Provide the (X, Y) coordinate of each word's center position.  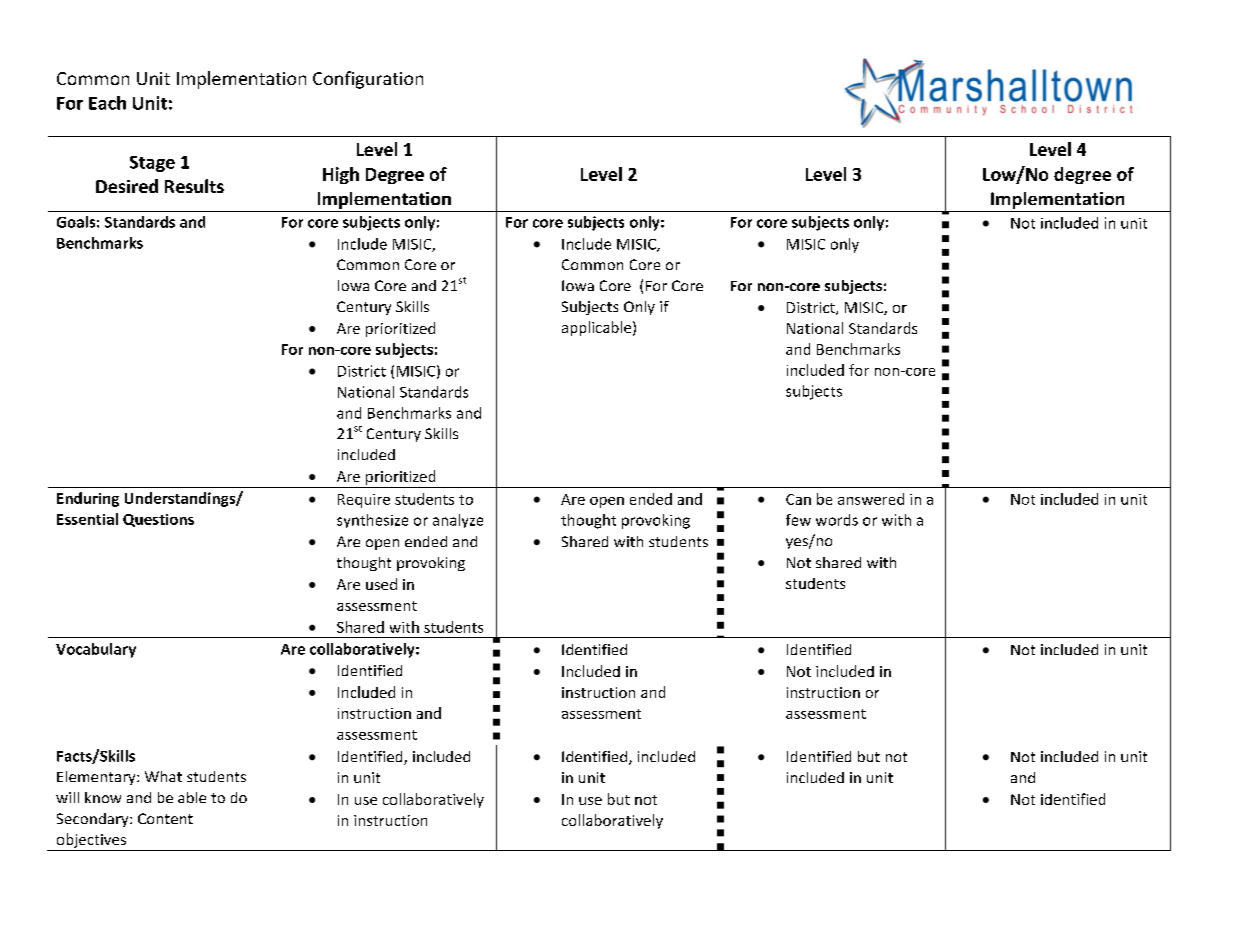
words (837, 520)
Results (194, 186)
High (341, 175)
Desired (127, 186)
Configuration (368, 80)
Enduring (88, 499)
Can (798, 499)
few (798, 520)
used (381, 584)
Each (107, 103)
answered (871, 499)
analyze (458, 521)
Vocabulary (96, 650)
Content (165, 818)
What (163, 776)
